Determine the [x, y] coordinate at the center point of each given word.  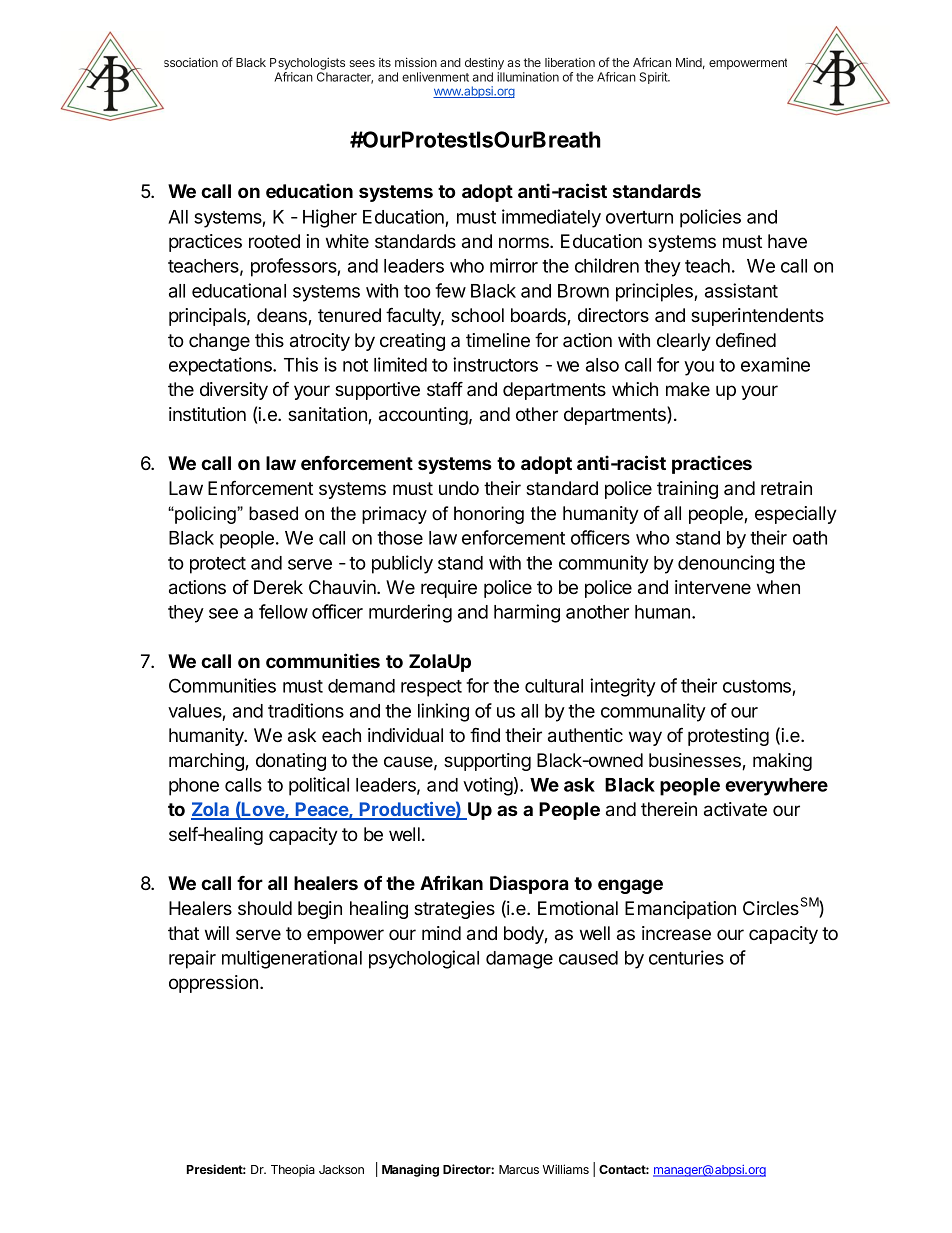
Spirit [654, 78]
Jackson [341, 1169]
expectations [221, 366]
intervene [713, 587]
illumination [528, 77]
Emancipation [680, 910]
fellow [283, 611]
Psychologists [307, 63]
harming [527, 613]
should [265, 908]
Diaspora [529, 884]
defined [746, 339]
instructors [495, 364]
